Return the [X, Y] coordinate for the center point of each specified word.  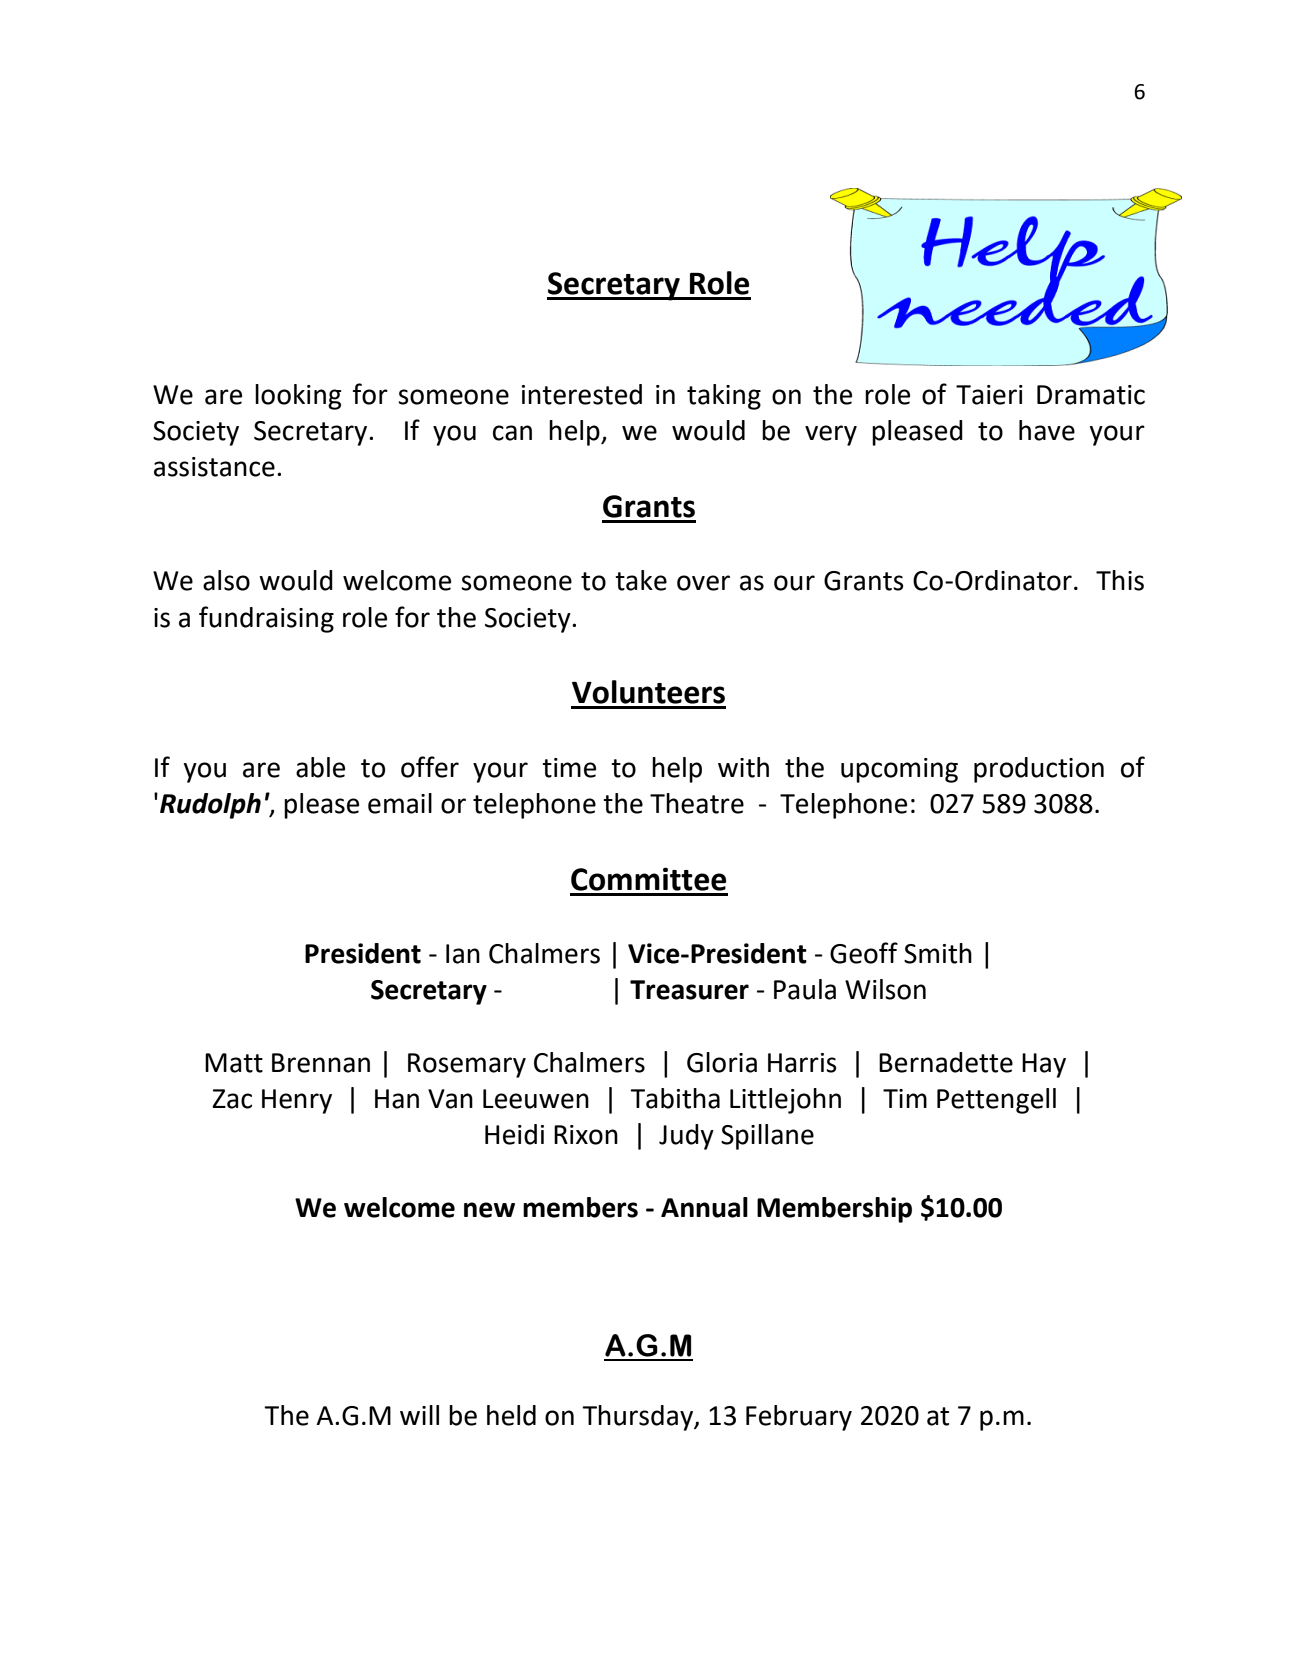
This [1120, 580]
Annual [704, 1207]
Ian [463, 954]
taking [724, 397]
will [419, 1415]
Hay [1044, 1065]
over [703, 583]
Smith [938, 953]
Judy [686, 1137]
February [799, 1418]
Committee [648, 879]
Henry [297, 1101]
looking [298, 397]
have [1047, 430]
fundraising [266, 619]
